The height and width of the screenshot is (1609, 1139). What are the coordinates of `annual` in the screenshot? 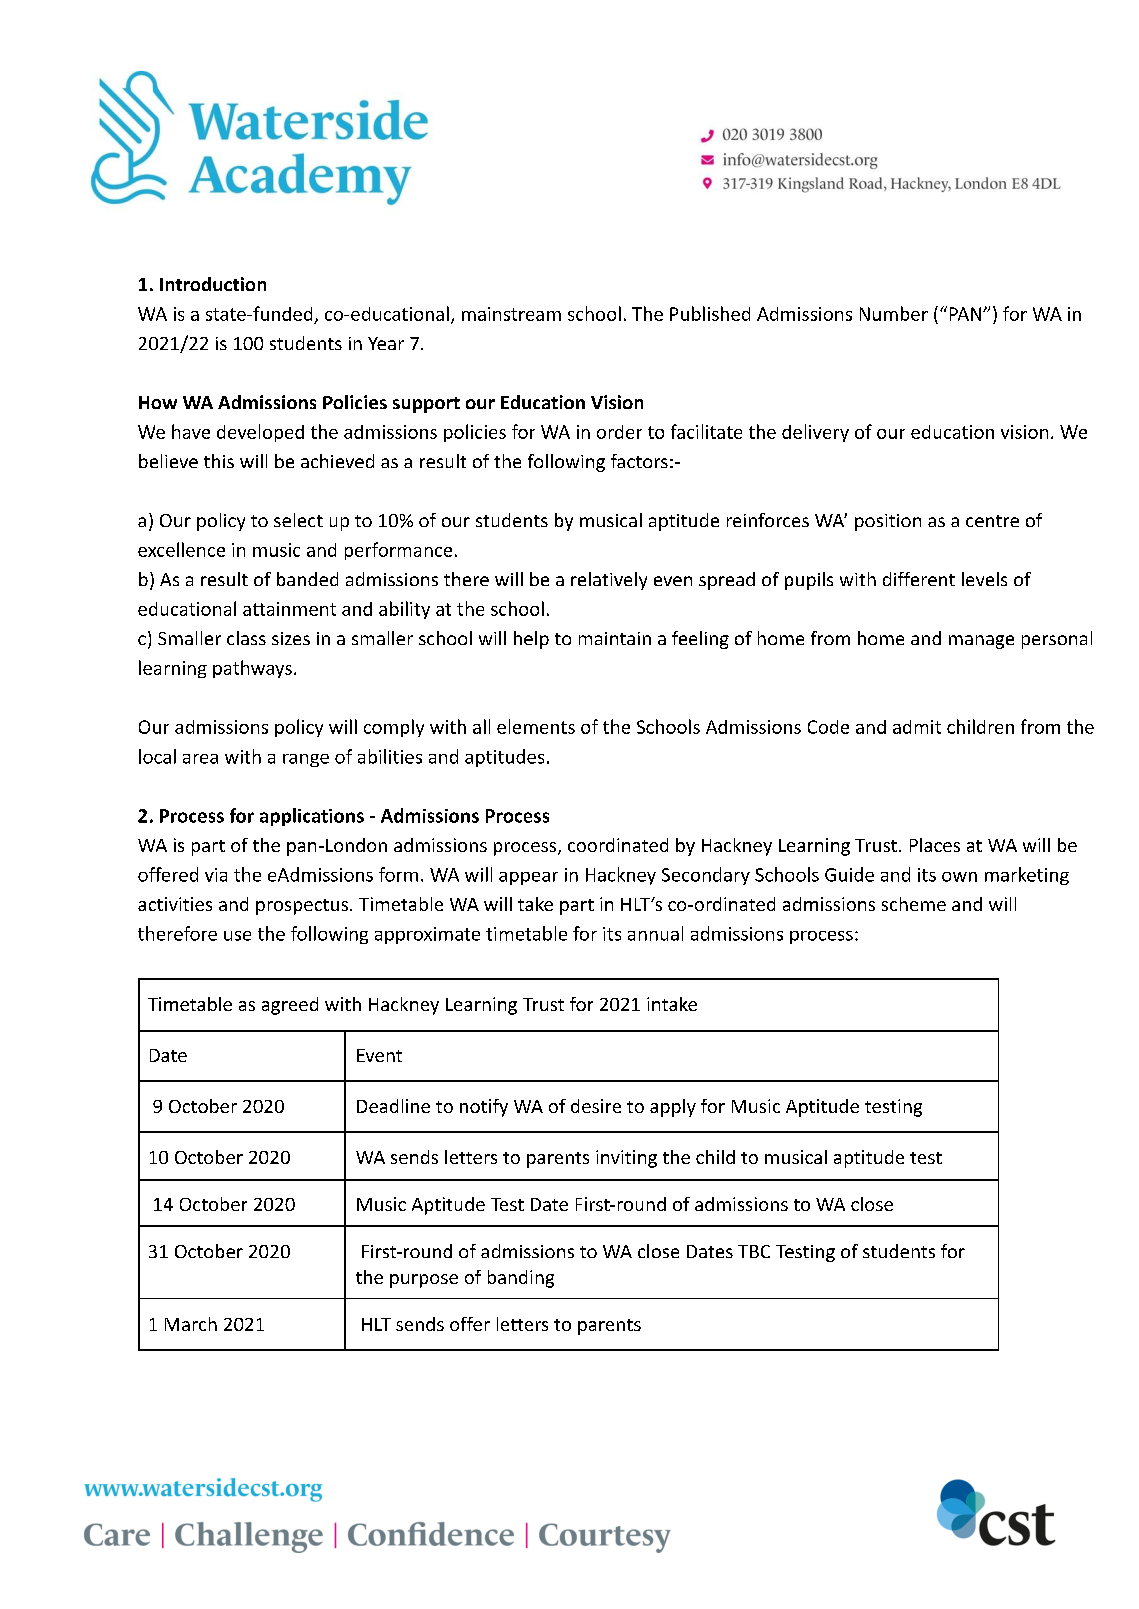 It's located at (655, 933).
